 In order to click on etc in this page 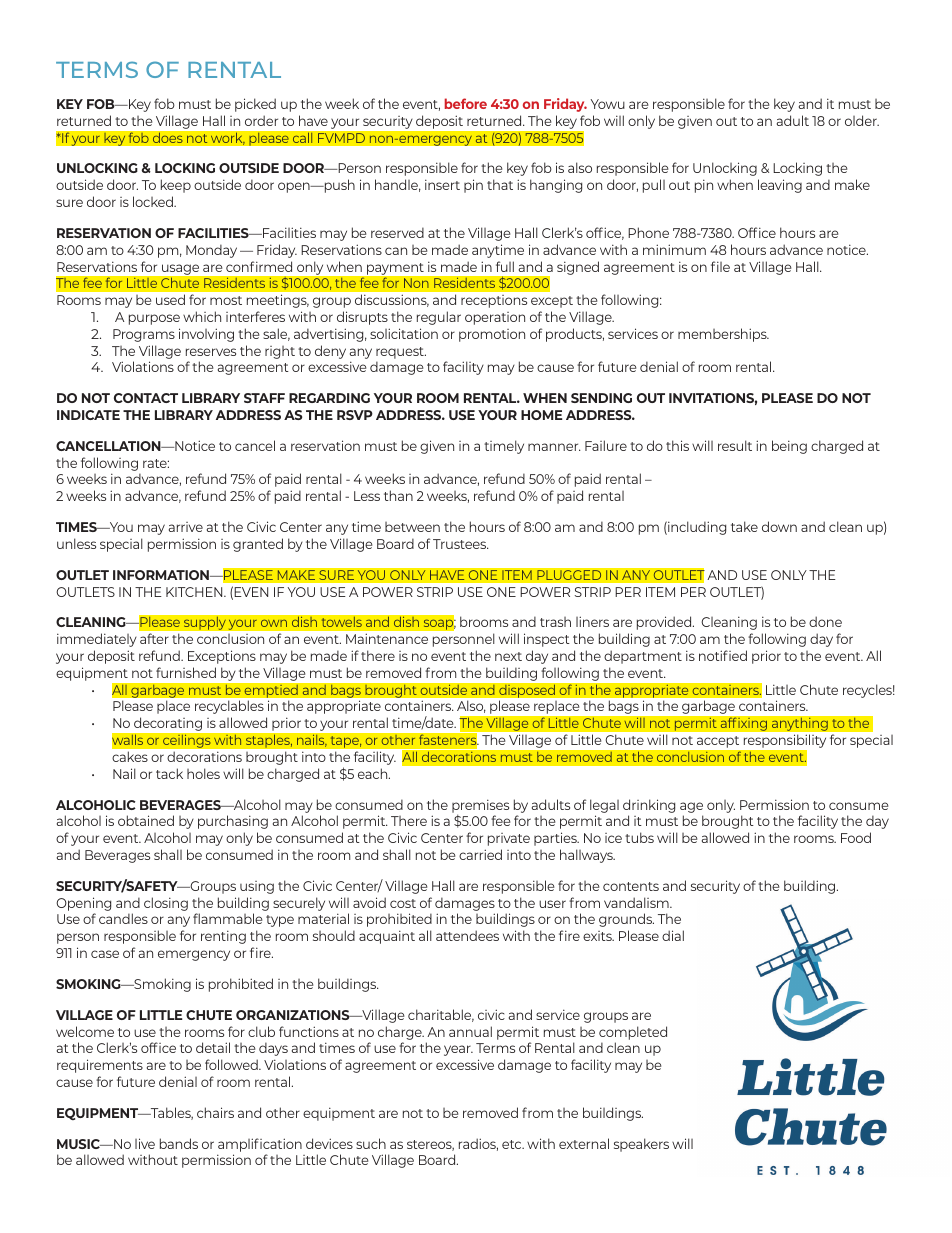, I will do `click(513, 1144)`.
